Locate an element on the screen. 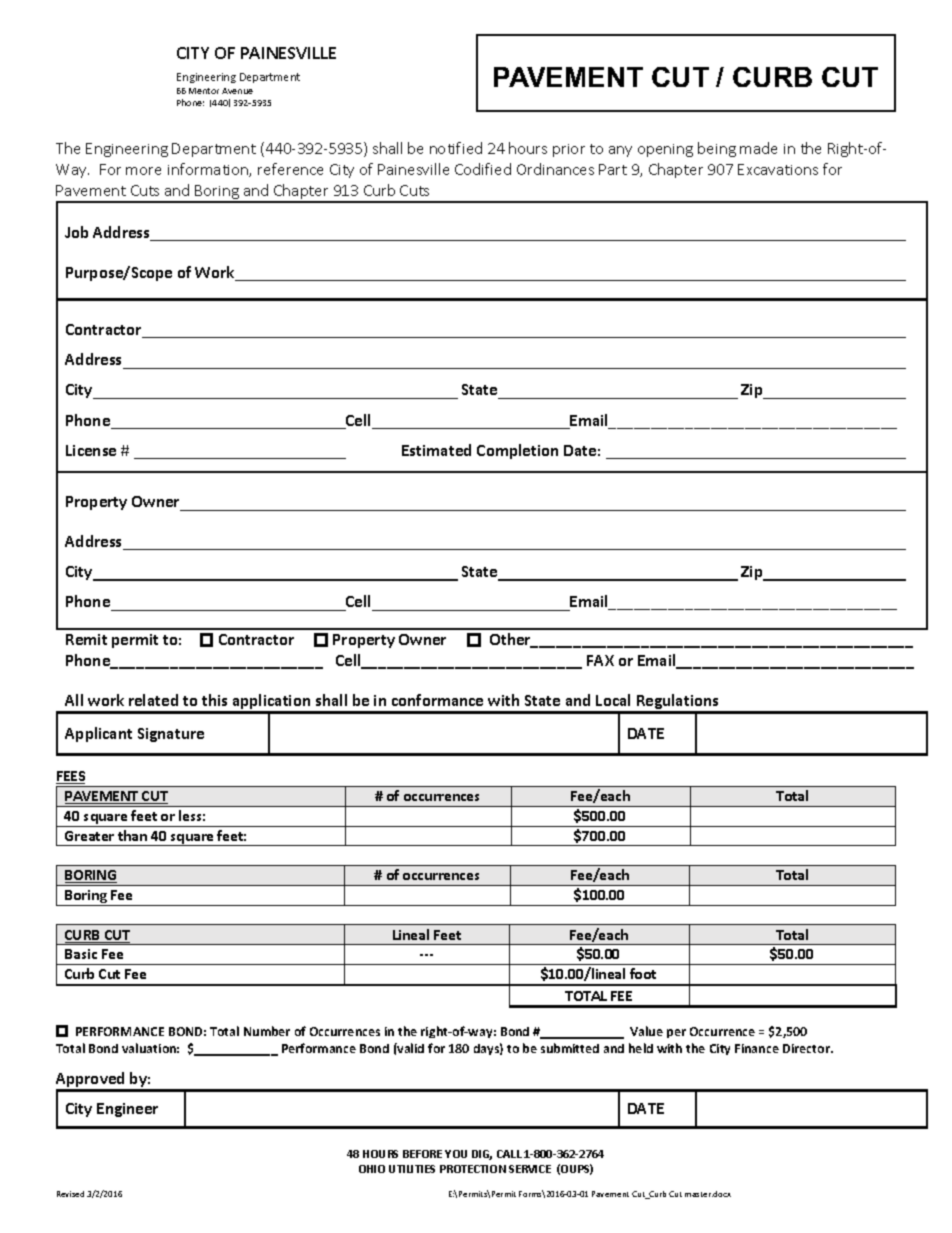 The height and width of the screenshot is (1233, 952). FAX is located at coordinates (600, 660).
